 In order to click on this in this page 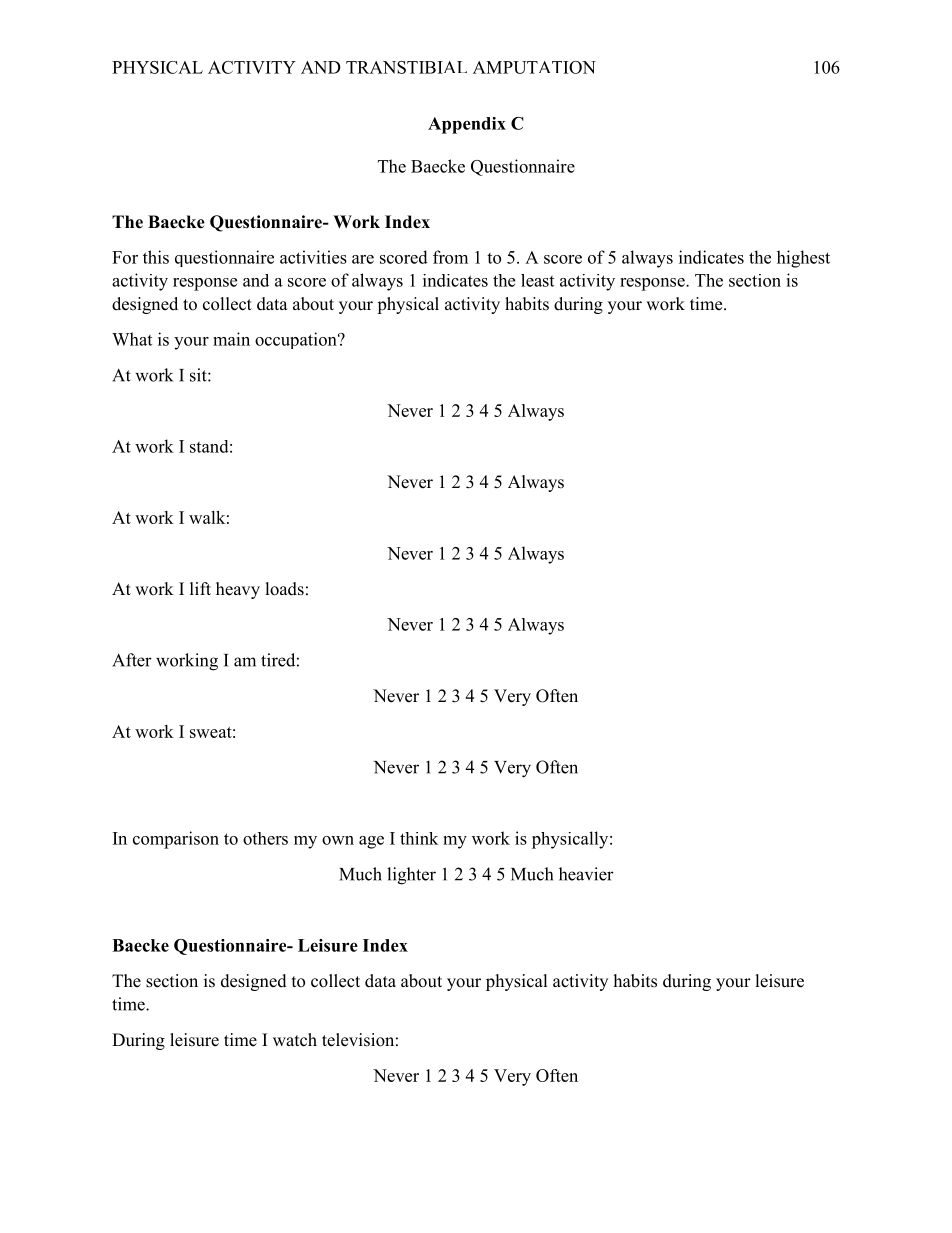, I will do `click(156, 257)`.
